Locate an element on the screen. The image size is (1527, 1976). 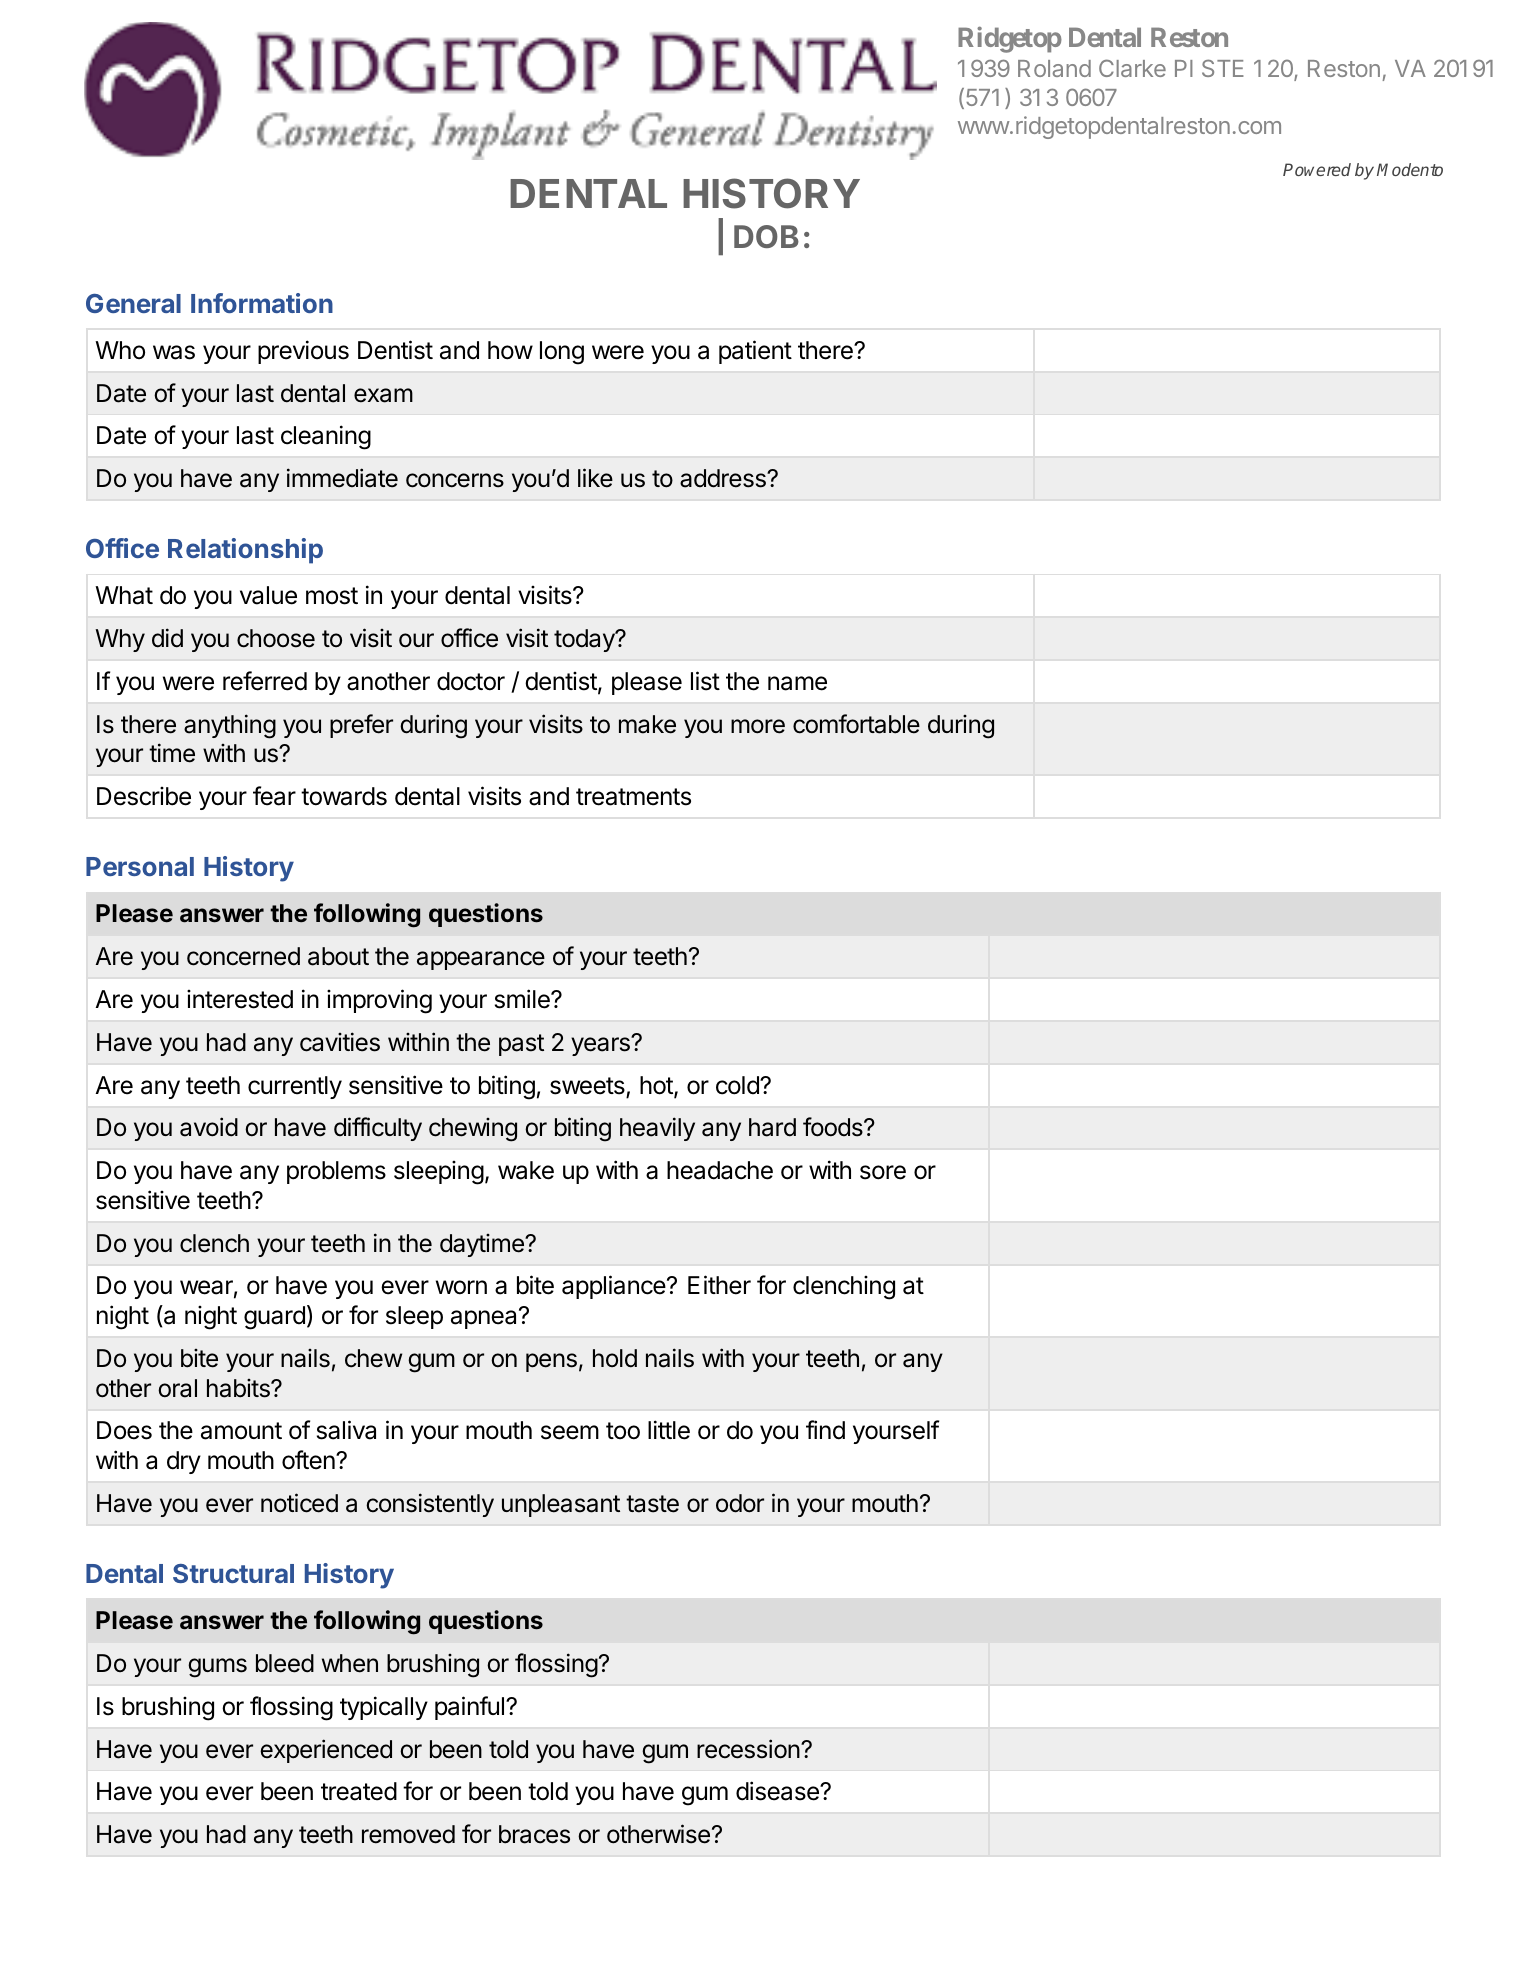
concerned is located at coordinates (243, 956).
